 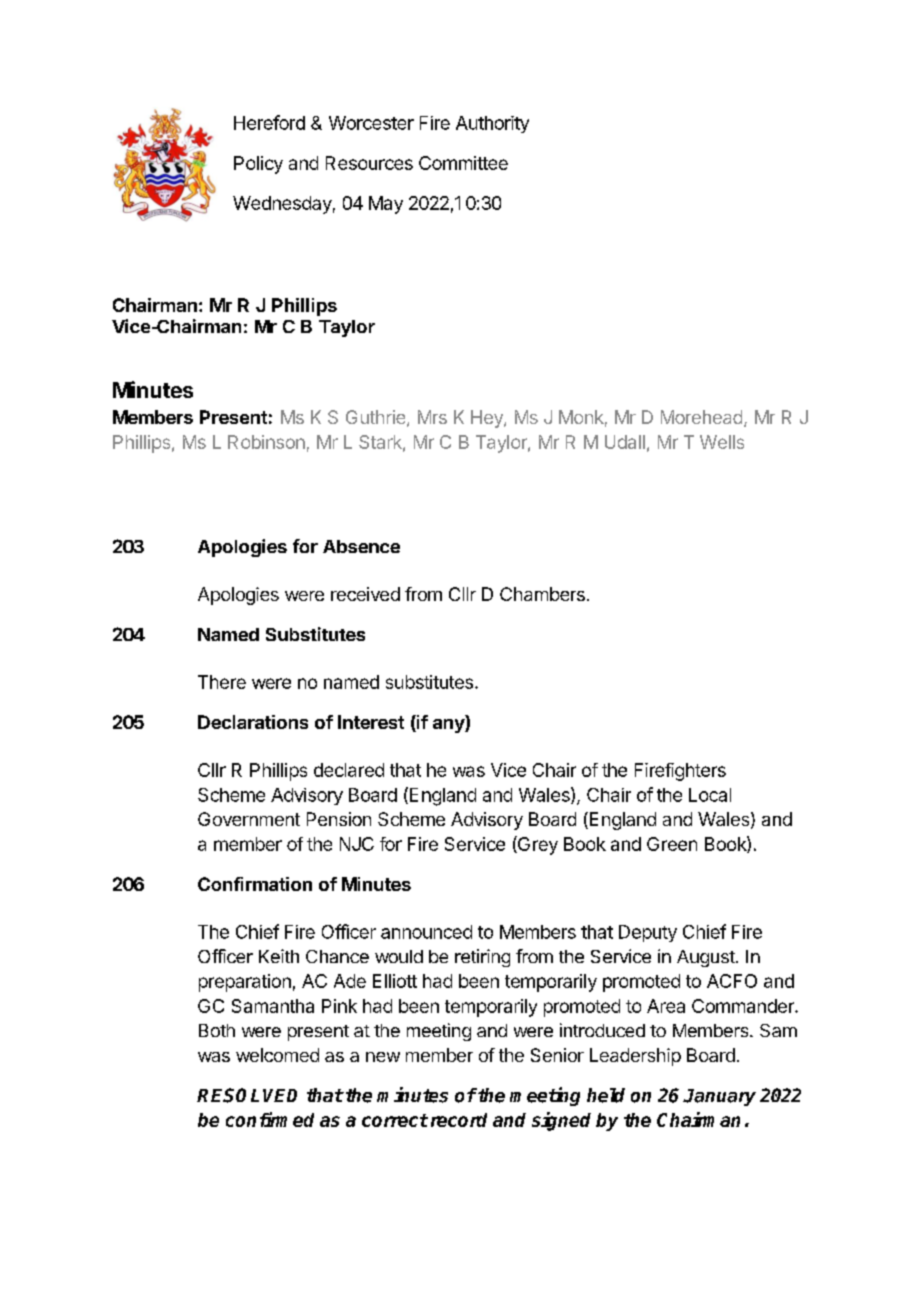 What do you see at coordinates (537, 845) in the screenshot?
I see `Grey` at bounding box center [537, 845].
